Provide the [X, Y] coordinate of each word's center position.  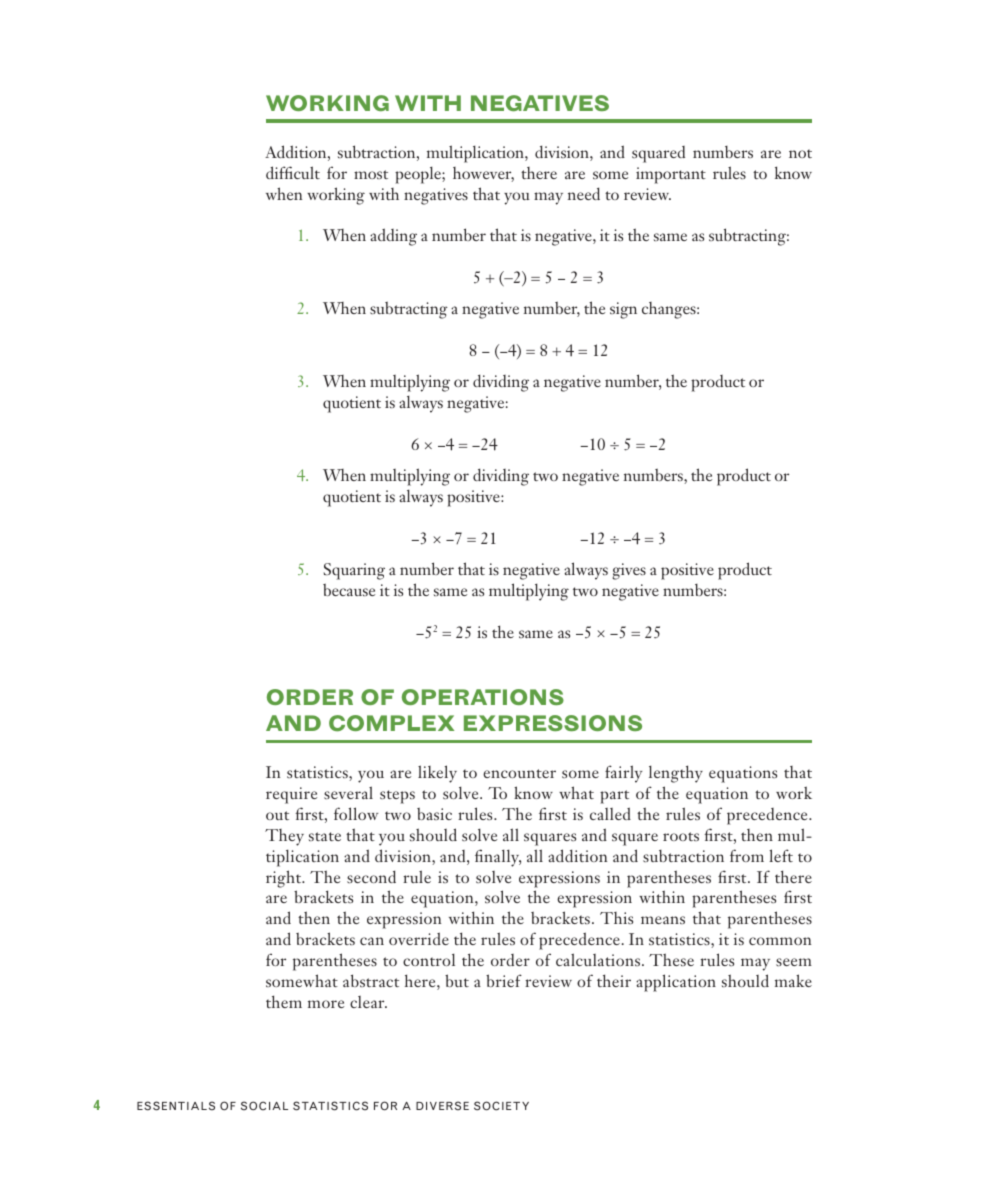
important [671, 175]
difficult [293, 172]
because [349, 590]
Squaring [354, 571]
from [747, 855]
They [284, 837]
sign [623, 310]
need [584, 193]
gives [629, 571]
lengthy [676, 774]
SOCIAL [264, 1106]
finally [498, 858]
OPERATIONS [483, 697]
